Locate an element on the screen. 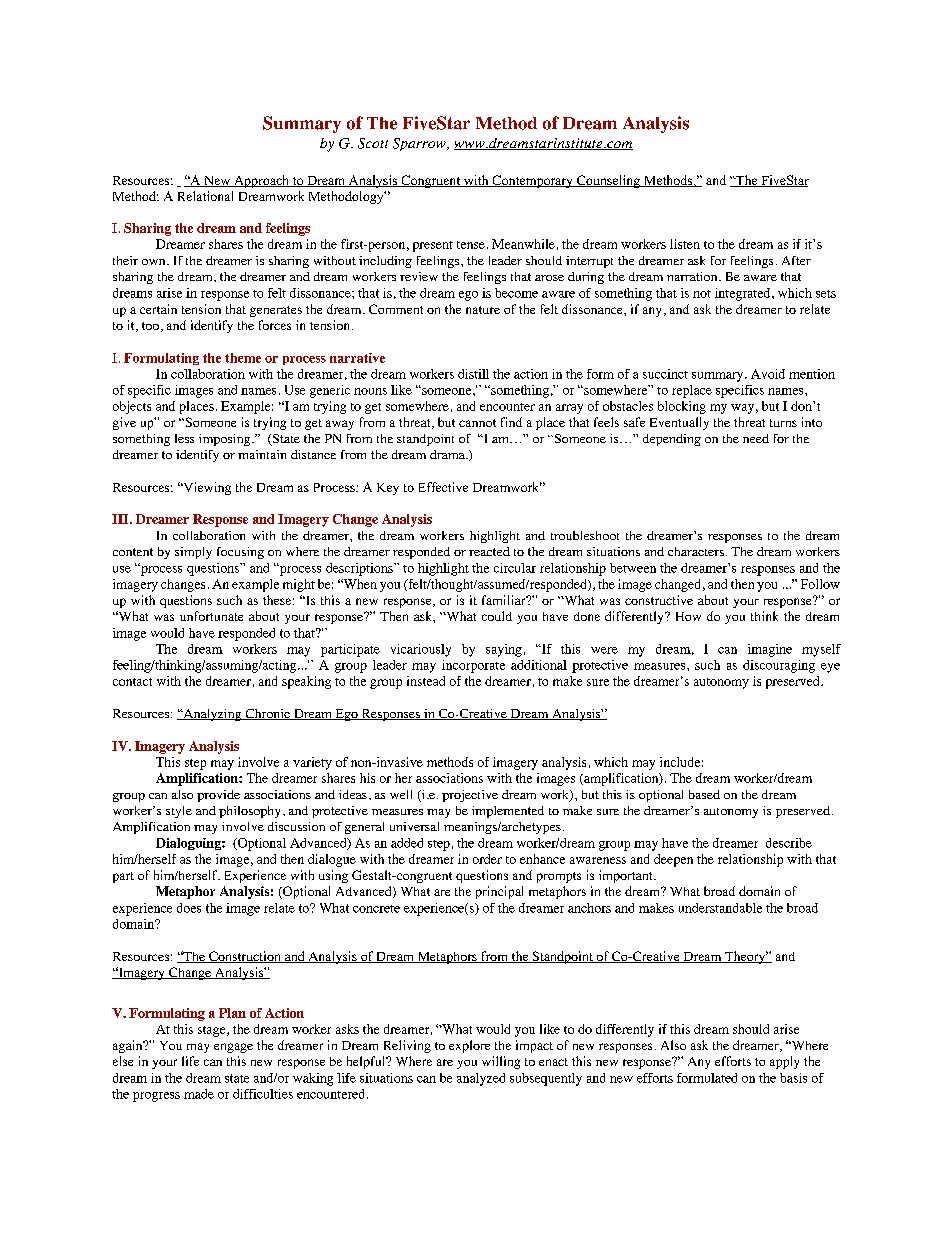 The height and width of the screenshot is (1233, 952). apply is located at coordinates (784, 1062).
